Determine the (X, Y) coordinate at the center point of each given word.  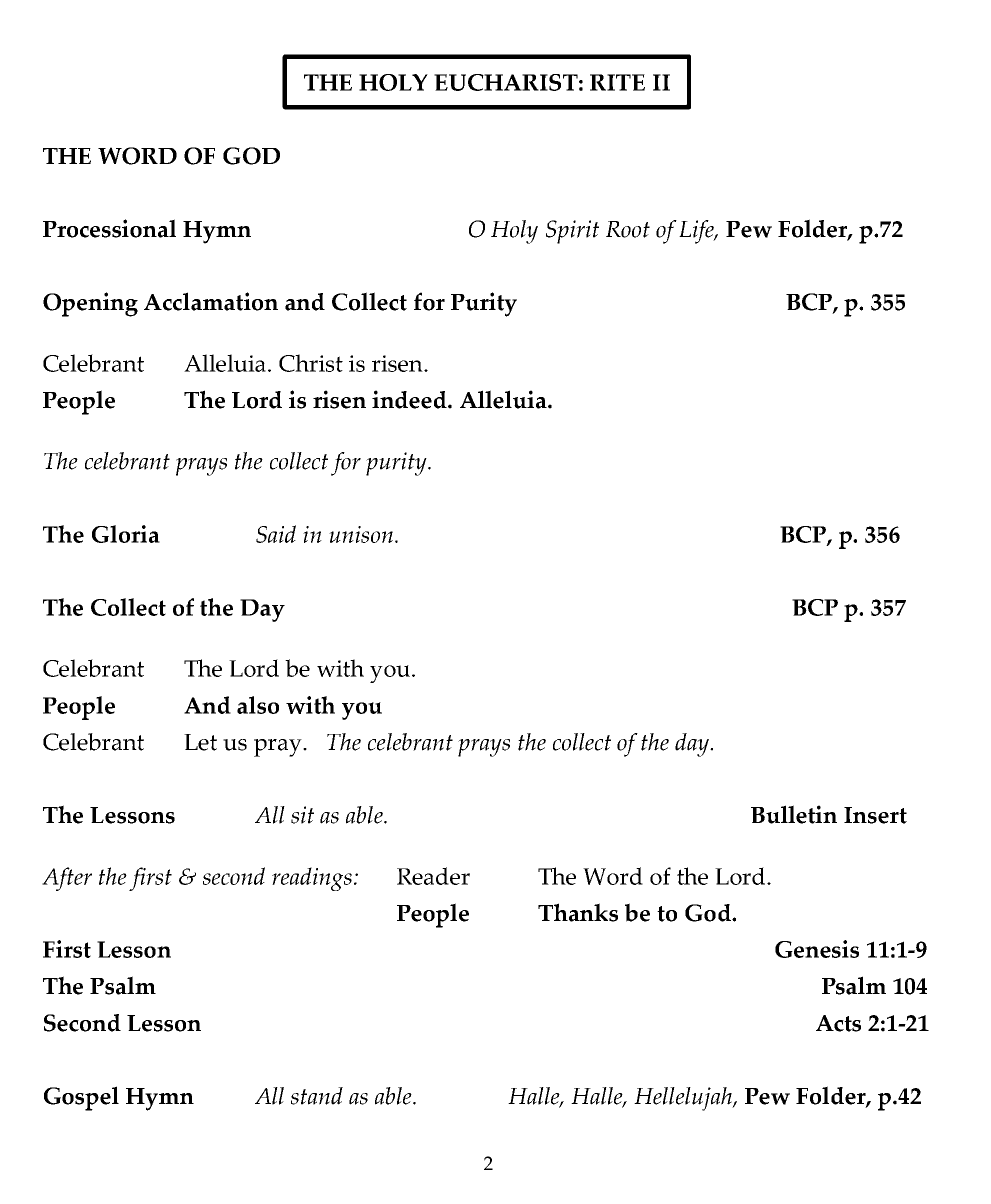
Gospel (81, 1098)
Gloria (126, 534)
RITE (617, 82)
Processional (109, 228)
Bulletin (794, 814)
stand (317, 1096)
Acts (838, 1023)
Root (628, 229)
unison (361, 534)
